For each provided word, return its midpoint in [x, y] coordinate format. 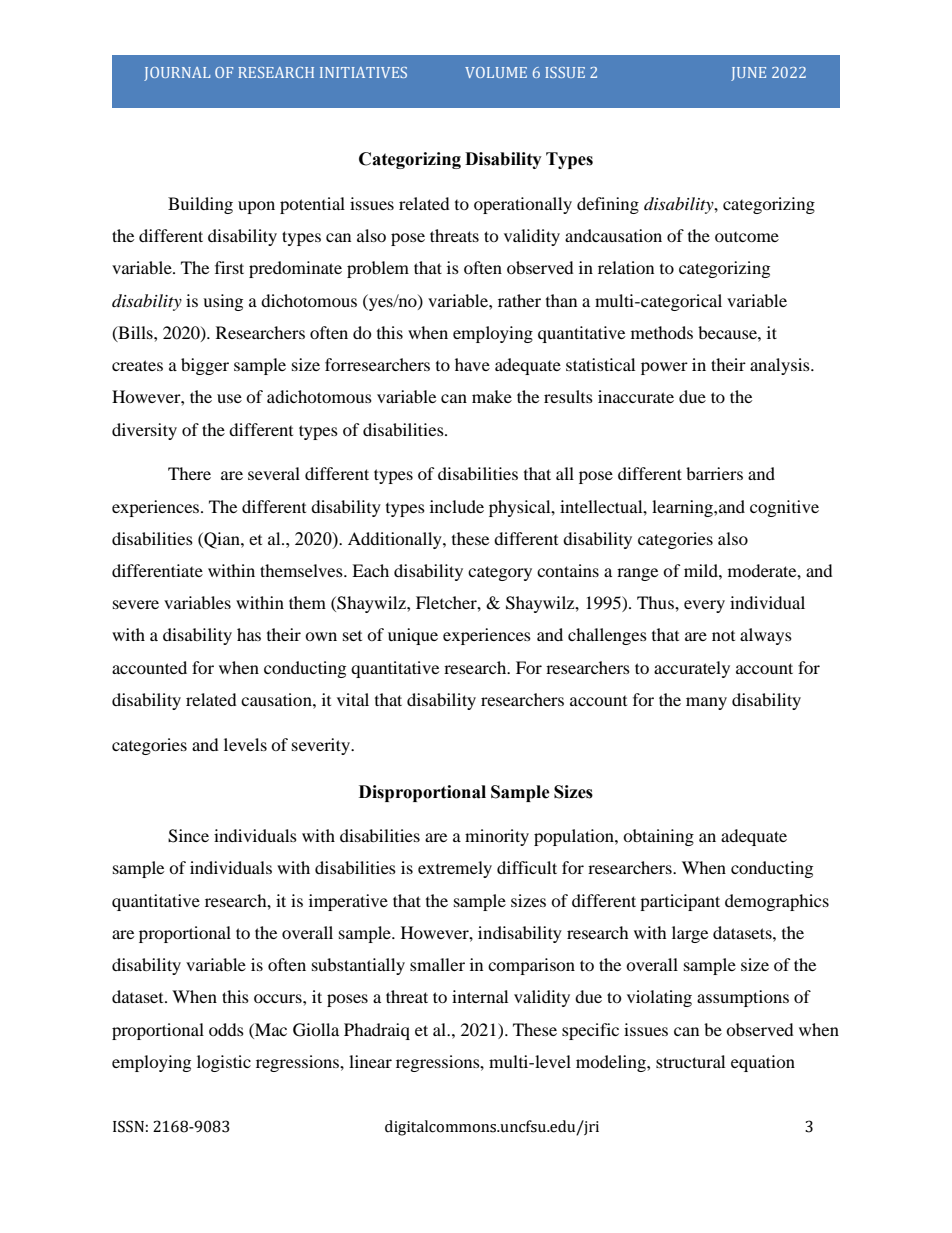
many [706, 703]
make [492, 396]
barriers [714, 473]
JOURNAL [177, 74]
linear [370, 1061]
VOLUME [496, 72]
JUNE [748, 74]
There [189, 473]
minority [497, 837]
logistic [224, 1063]
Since [188, 836]
